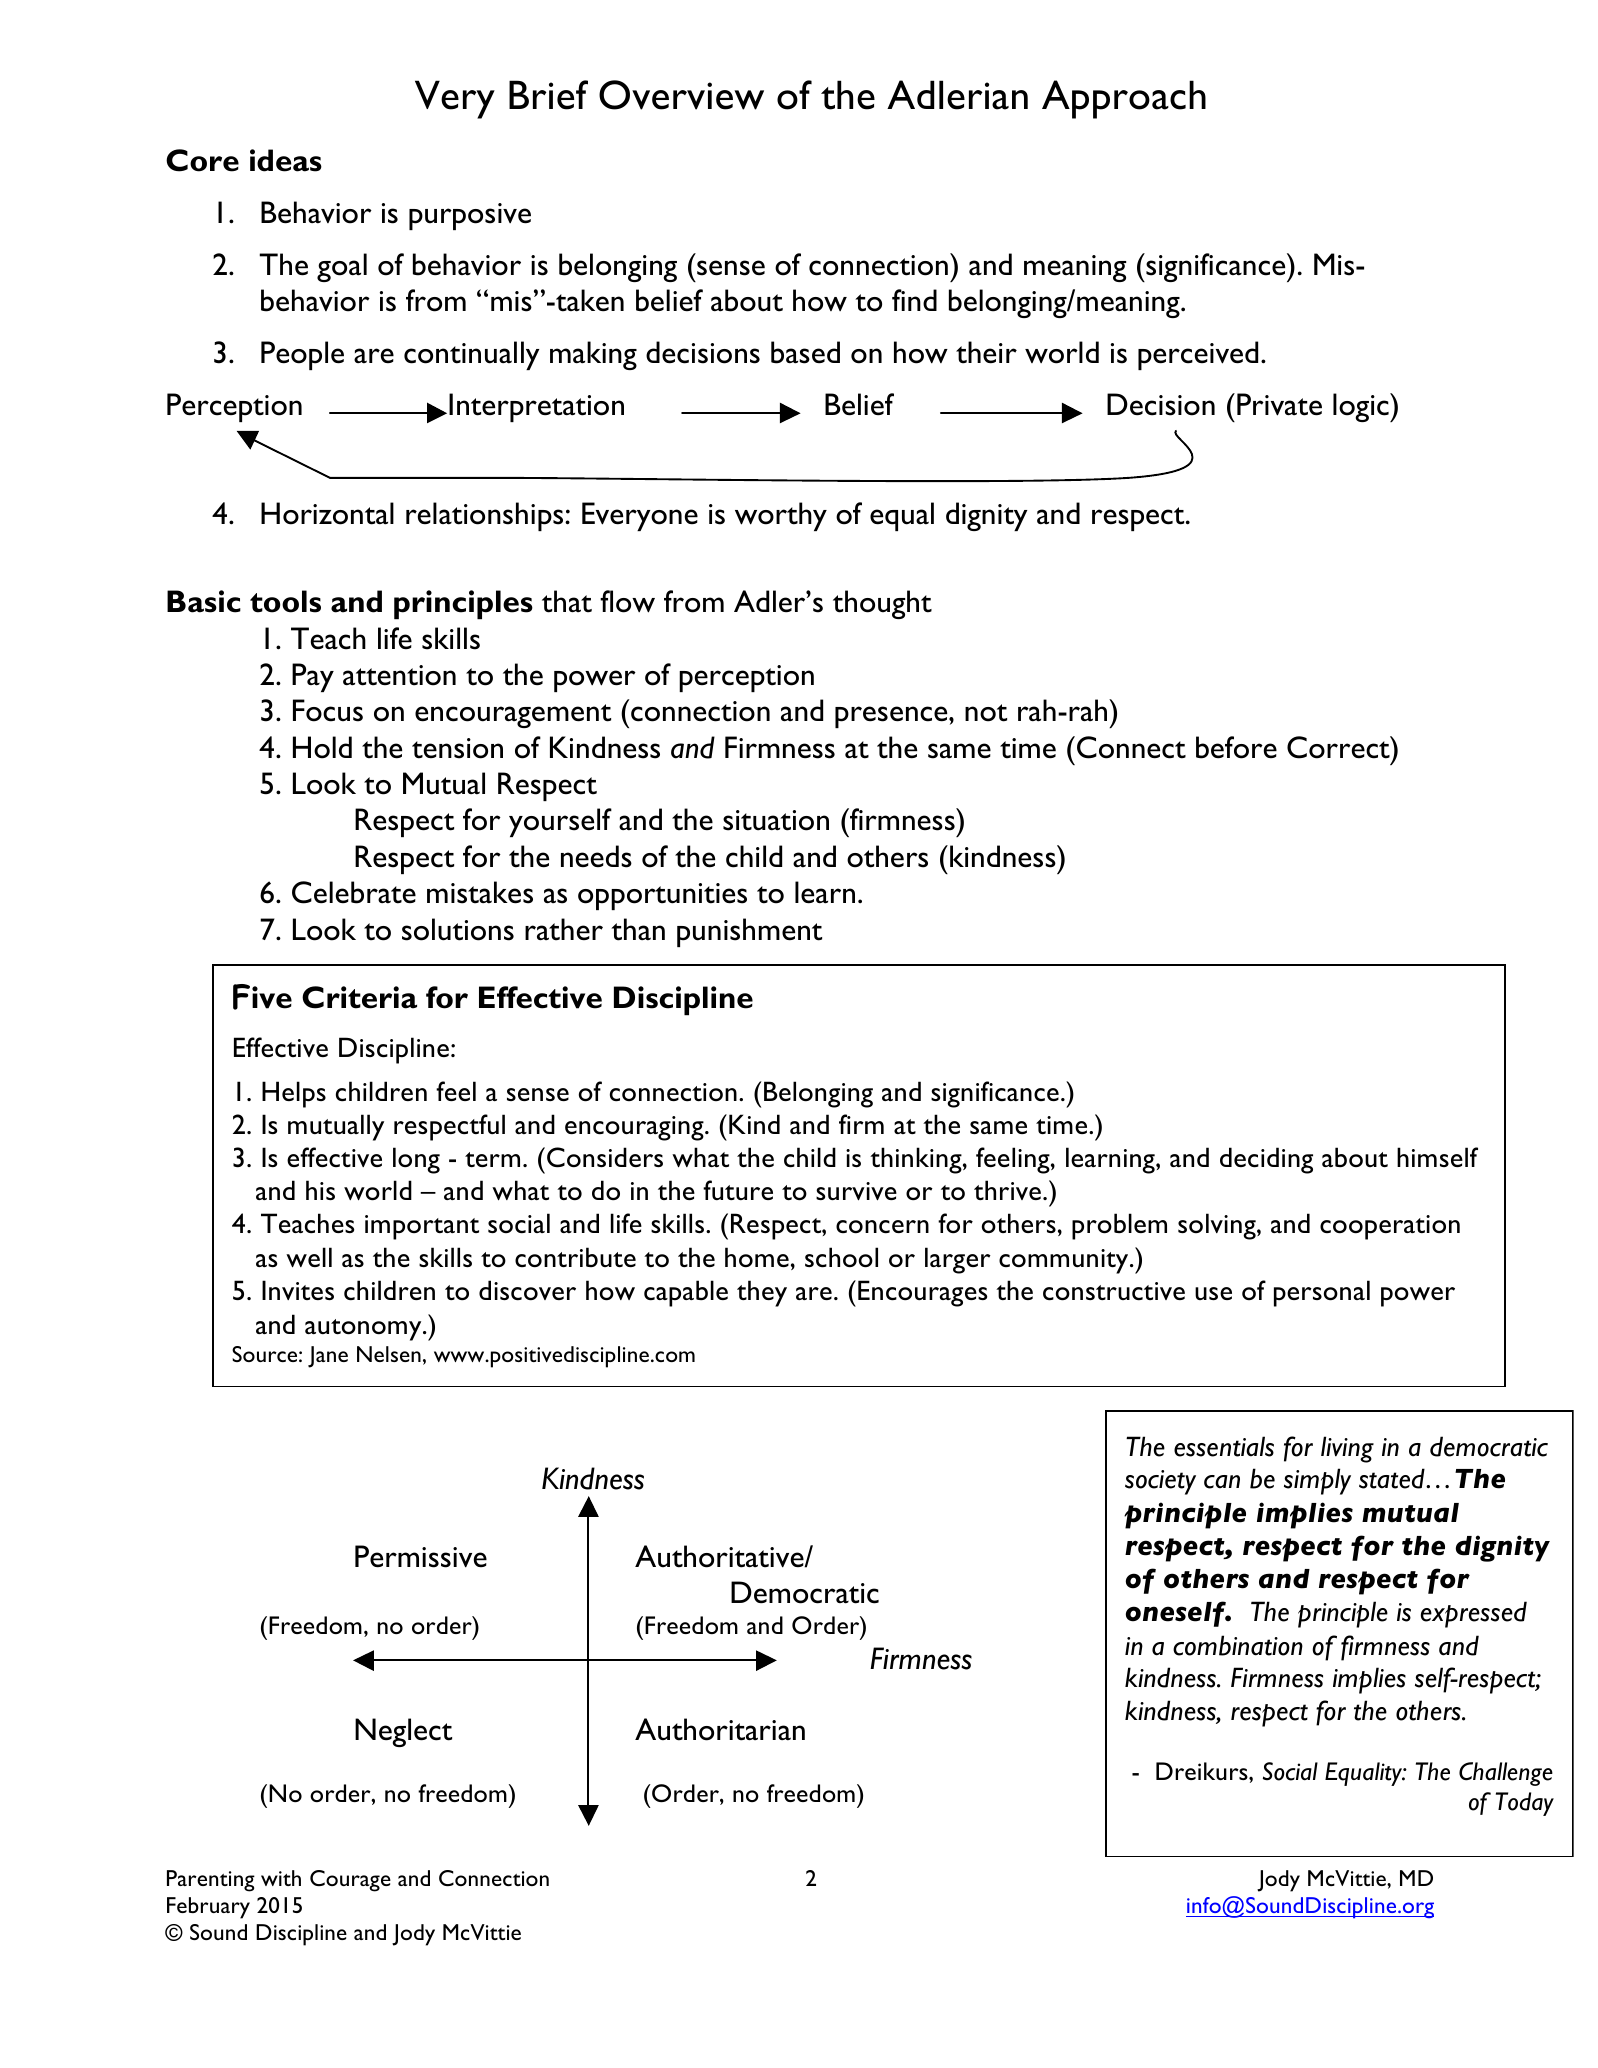 Image resolution: width=1598 pixels, height=2068 pixels. I want to click on deciding, so click(1266, 1160).
